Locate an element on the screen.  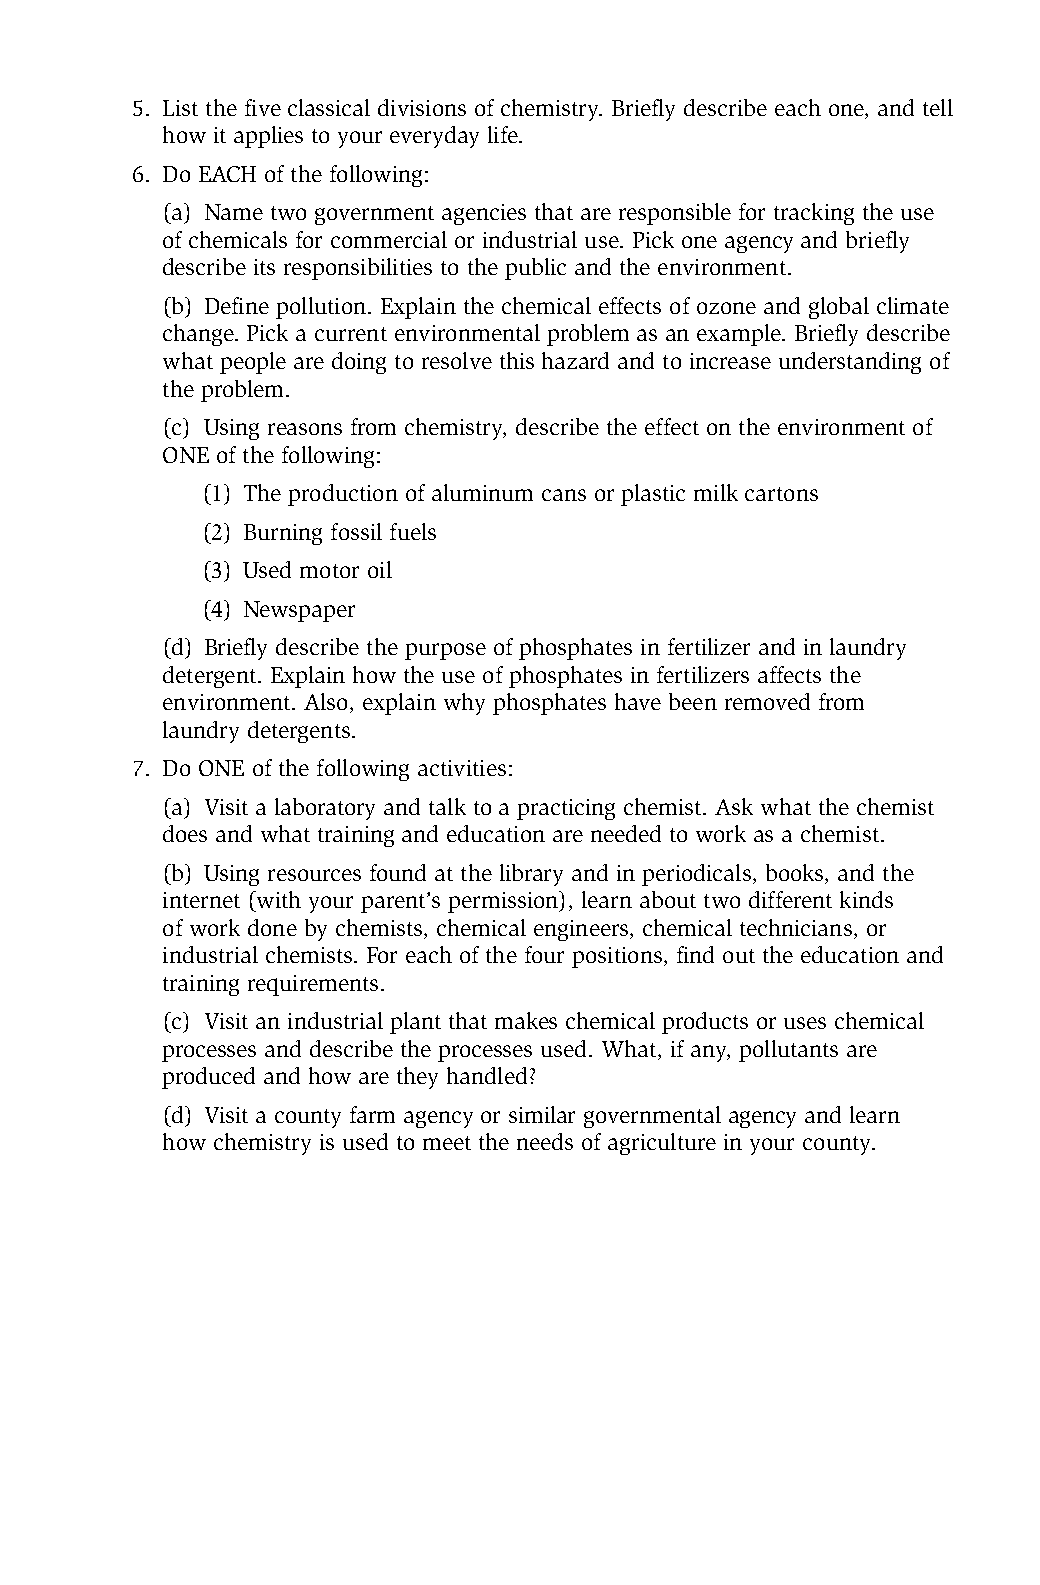
similar is located at coordinates (542, 1114).
